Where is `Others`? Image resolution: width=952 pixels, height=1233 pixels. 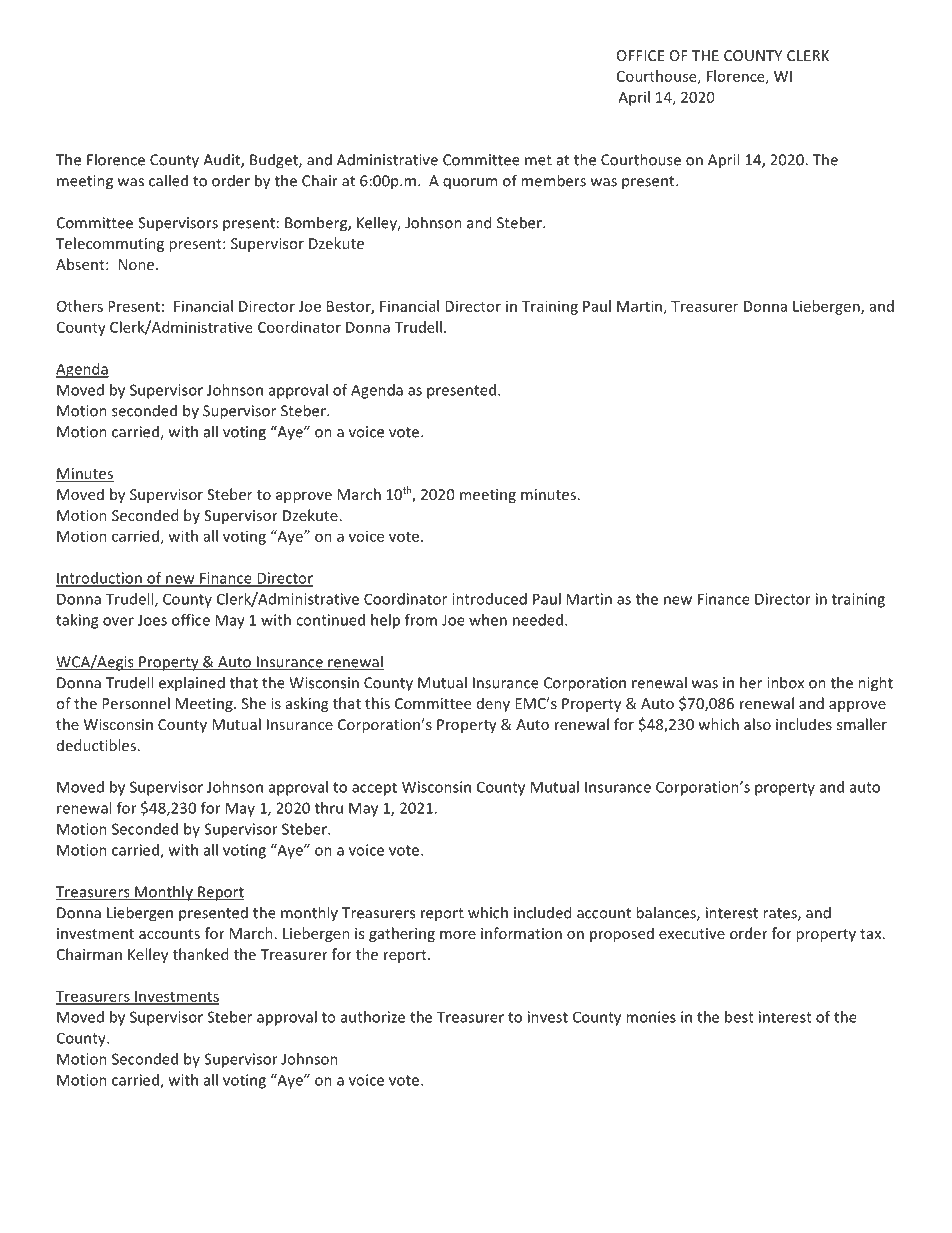 Others is located at coordinates (80, 306).
